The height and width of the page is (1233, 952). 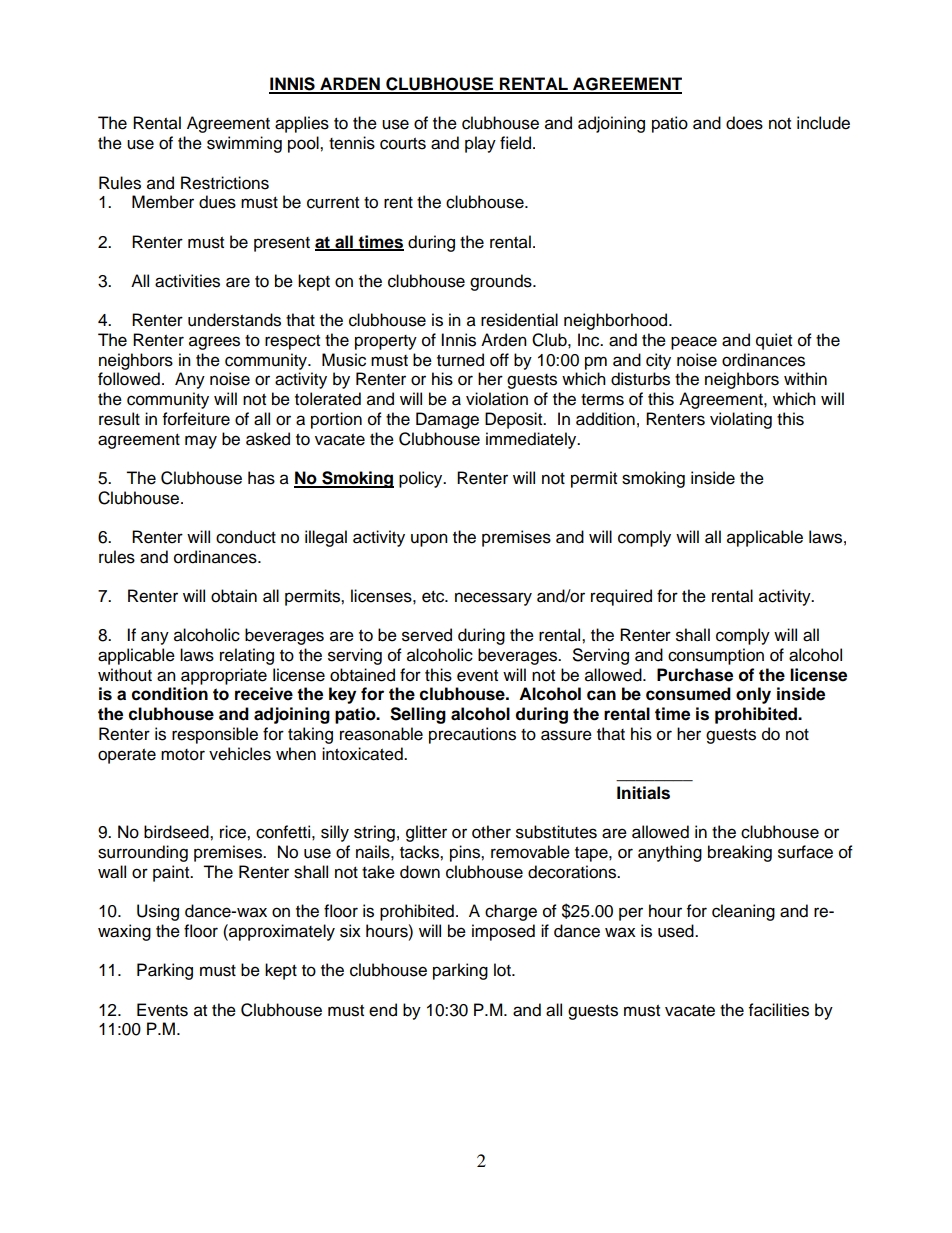 What do you see at coordinates (744, 123) in the page?
I see `does` at bounding box center [744, 123].
